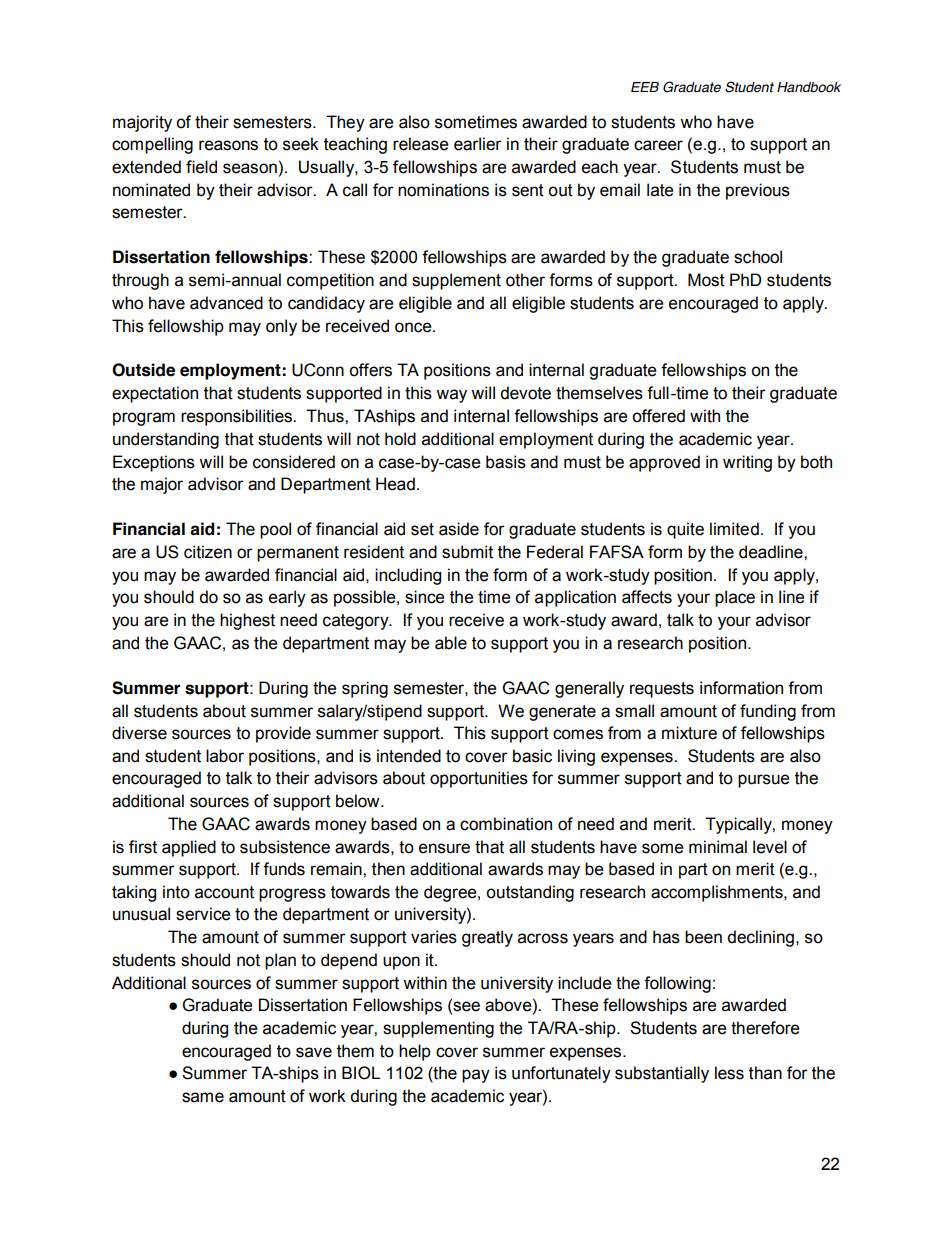 The height and width of the page is (1233, 952). What do you see at coordinates (451, 396) in the page?
I see `way` at bounding box center [451, 396].
